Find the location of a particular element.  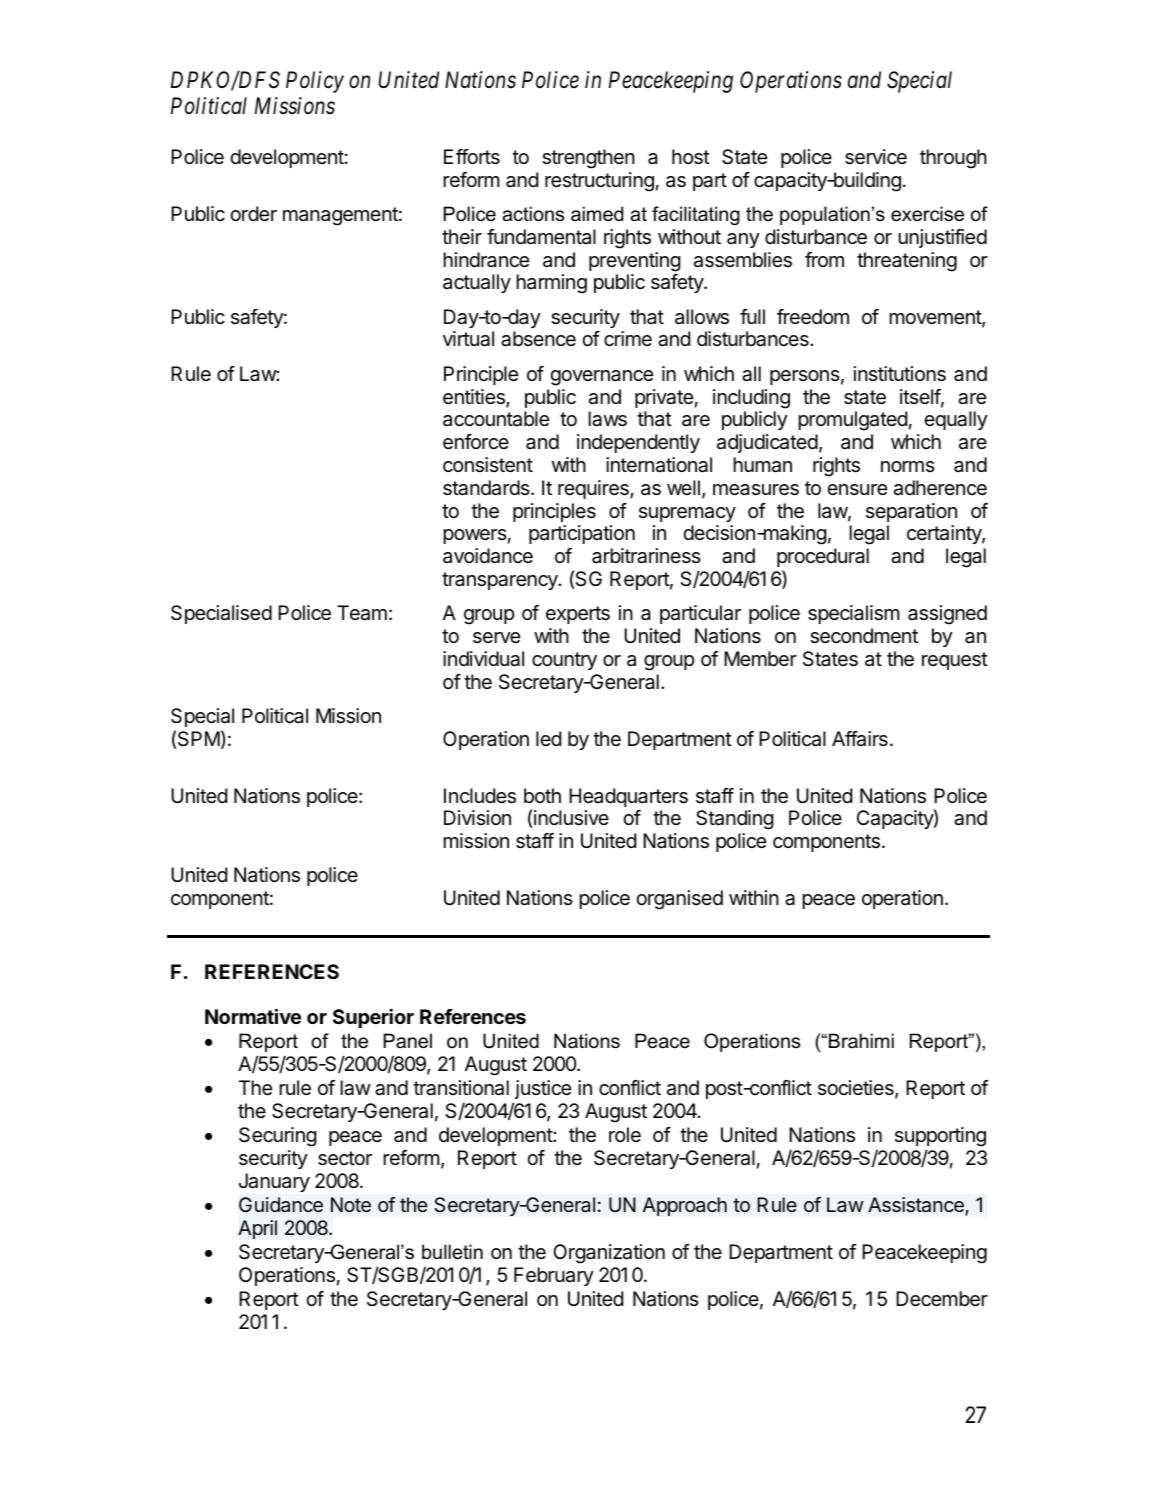

Affairs is located at coordinates (860, 739).
